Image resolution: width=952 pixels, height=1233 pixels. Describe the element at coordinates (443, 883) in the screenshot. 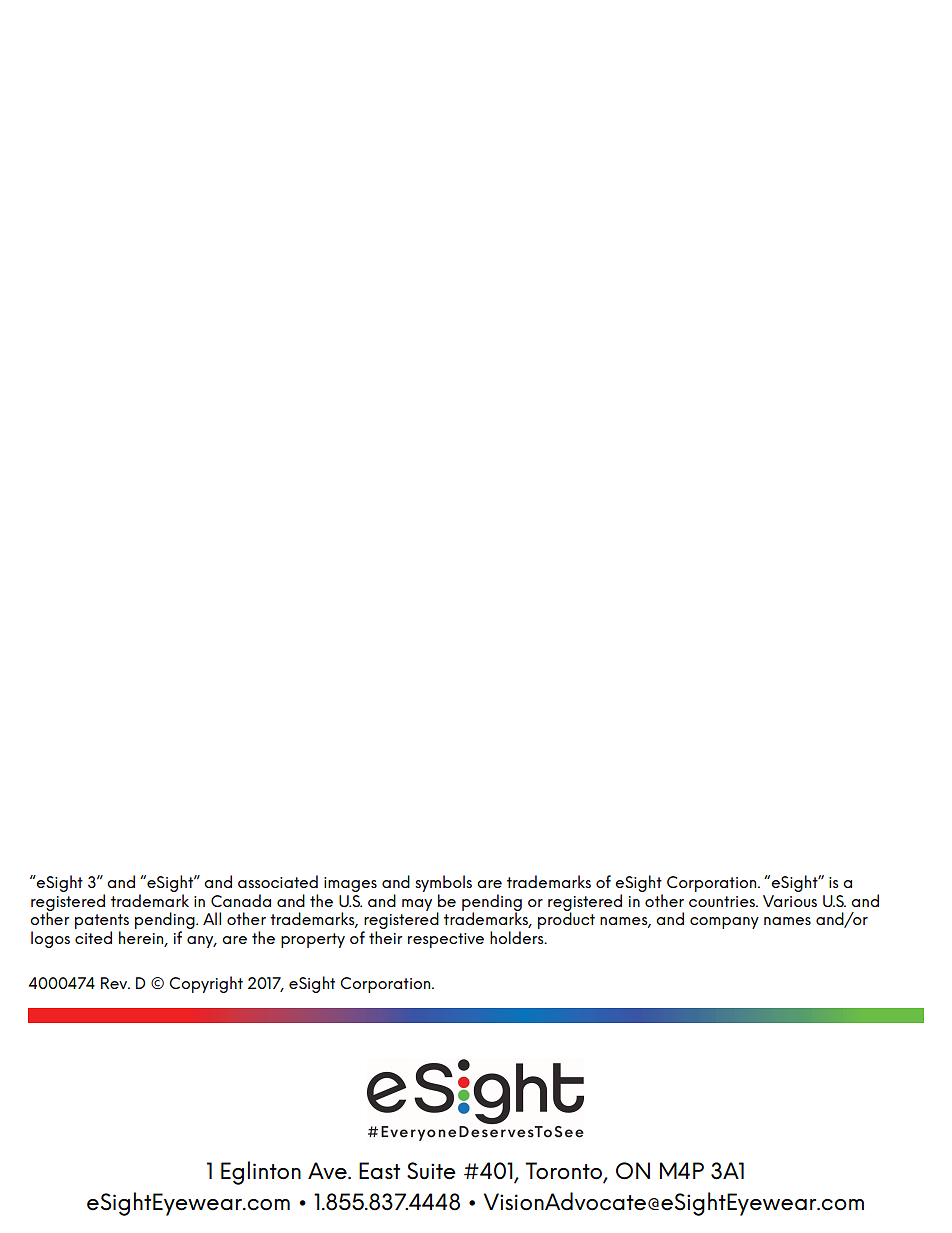

I see `symbols` at that location.
